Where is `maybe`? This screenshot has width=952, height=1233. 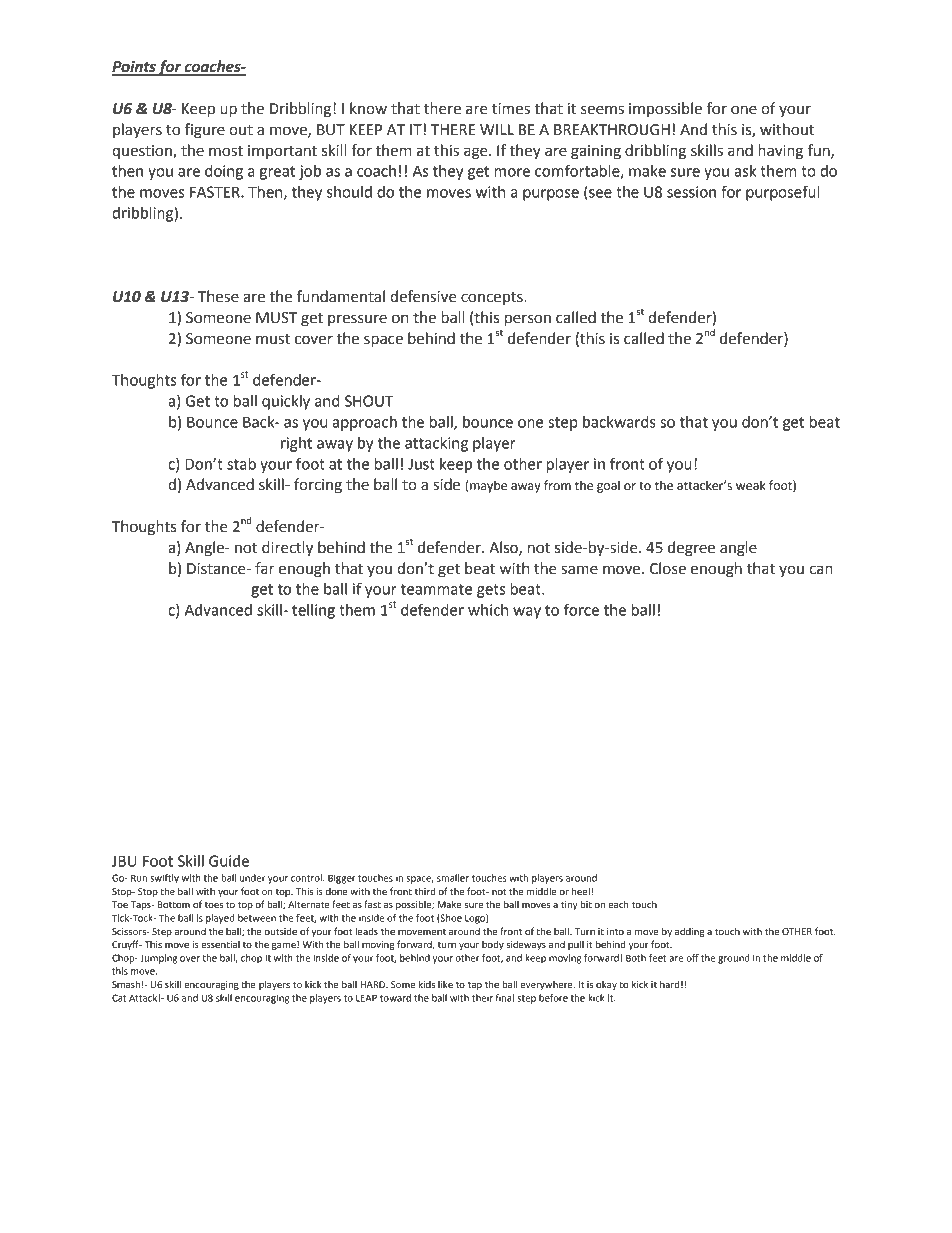
maybe is located at coordinates (488, 486).
